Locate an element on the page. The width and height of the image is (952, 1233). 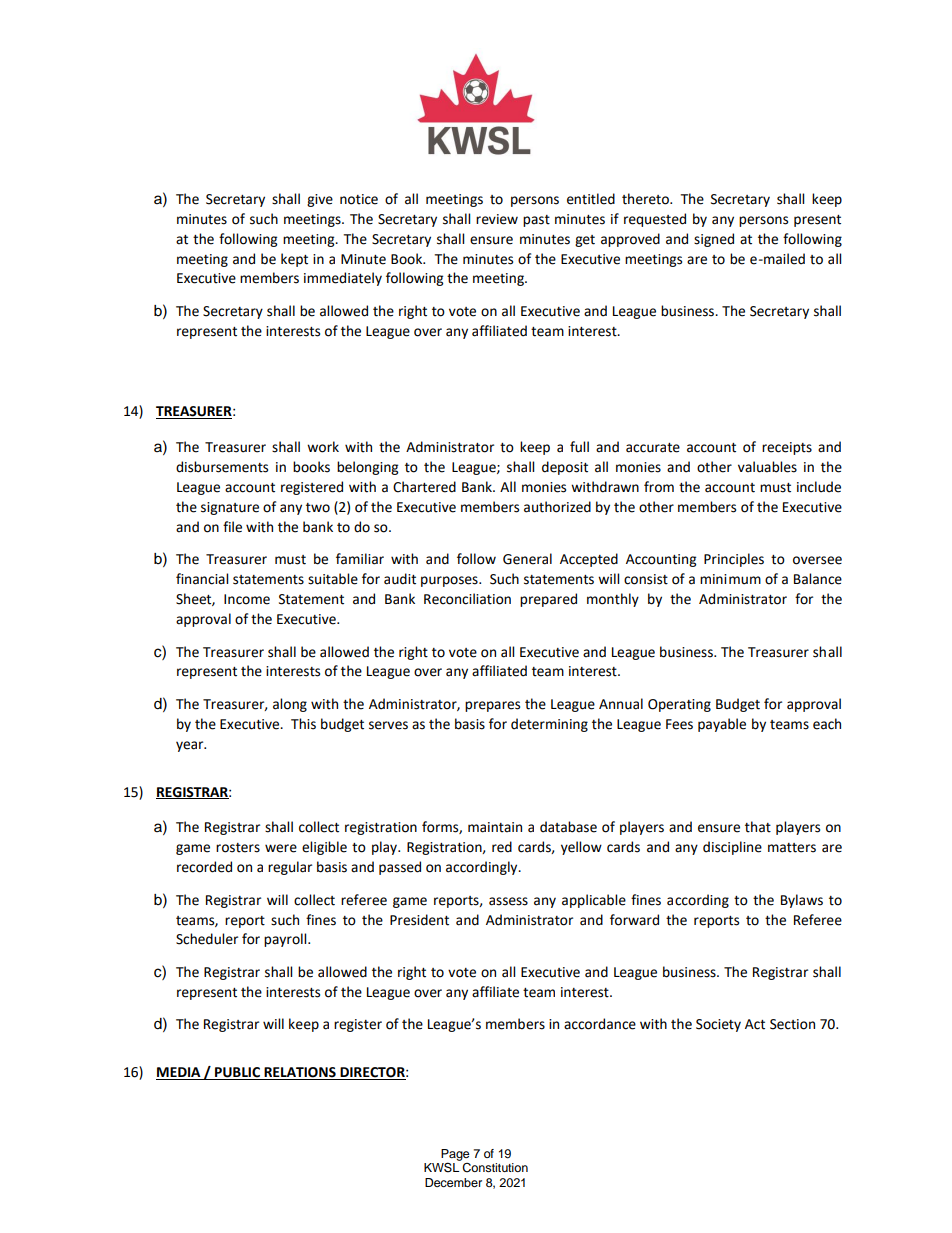
payroll is located at coordinates (286, 940).
